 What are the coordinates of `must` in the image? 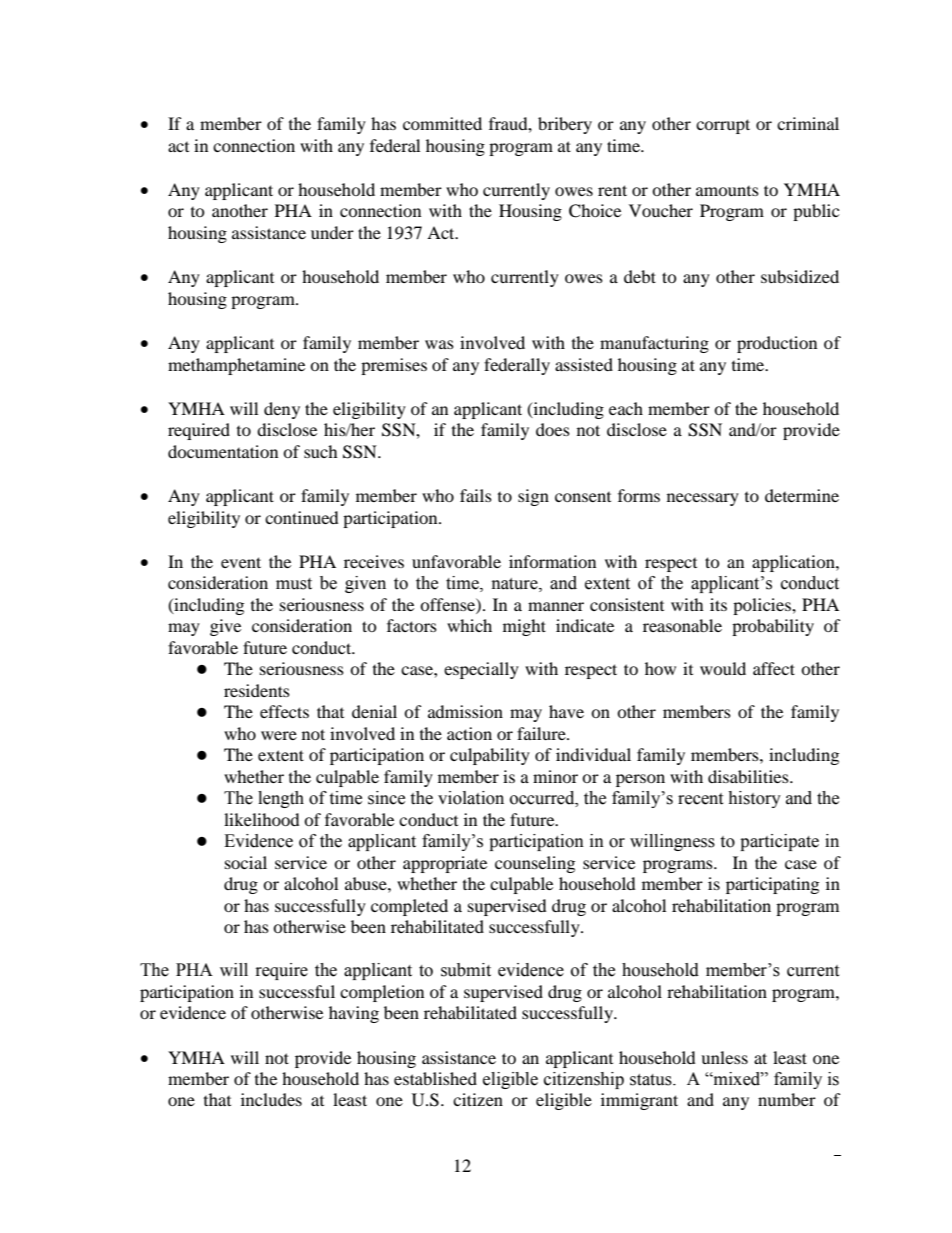 It's located at (294, 584).
